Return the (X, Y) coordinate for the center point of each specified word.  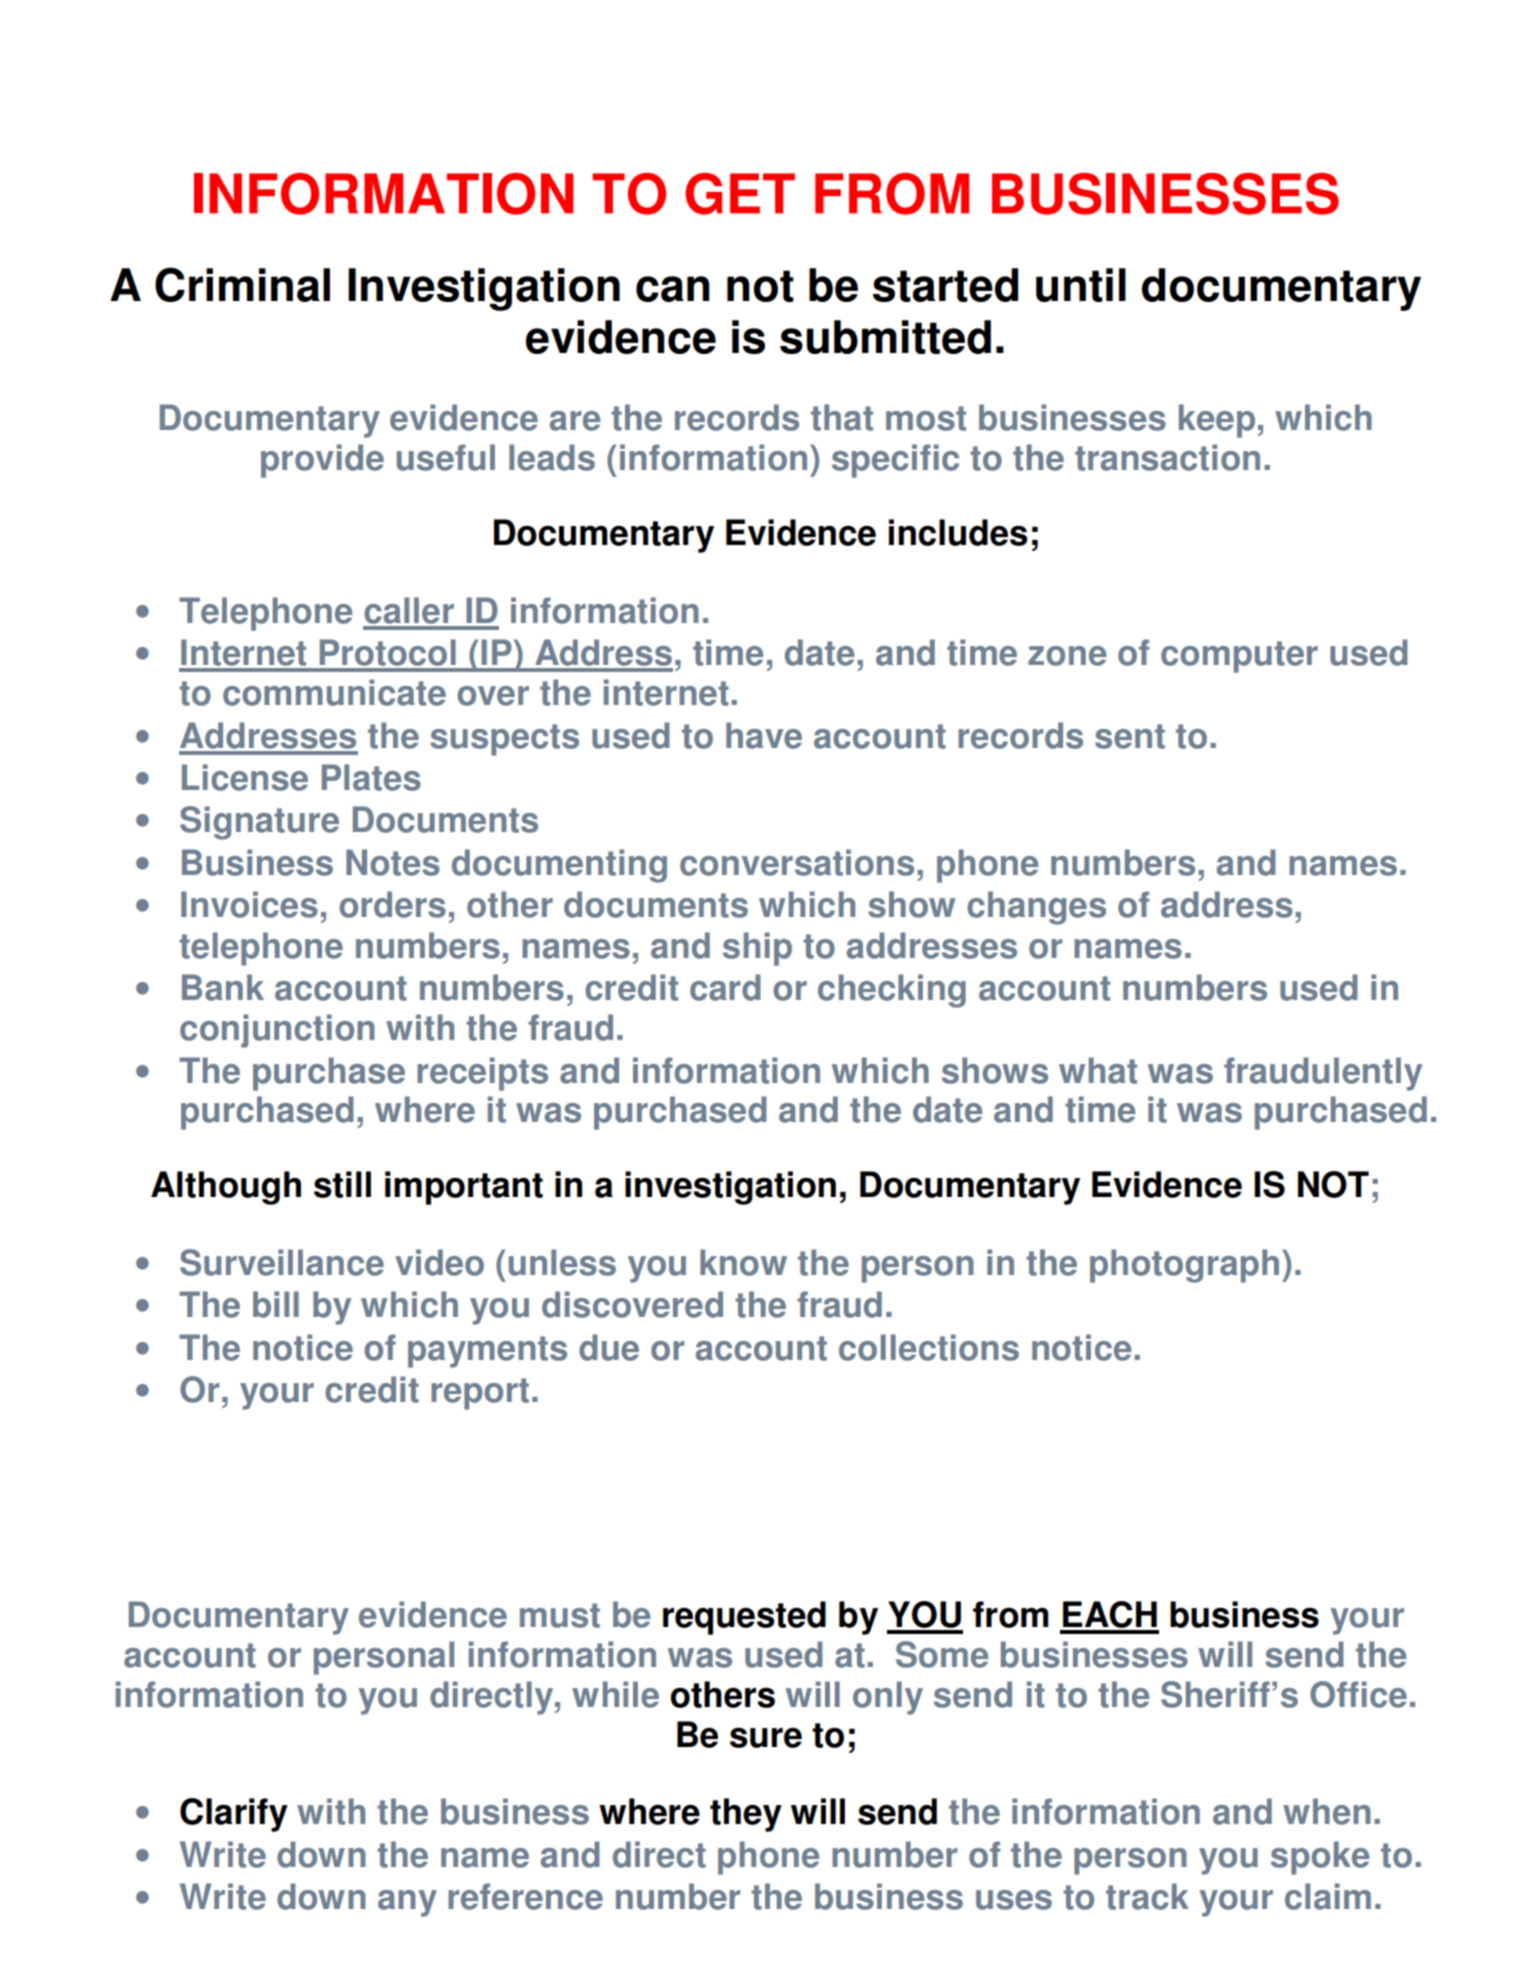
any (407, 1903)
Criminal (242, 284)
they (746, 1815)
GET (740, 194)
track (1147, 1896)
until (1081, 285)
